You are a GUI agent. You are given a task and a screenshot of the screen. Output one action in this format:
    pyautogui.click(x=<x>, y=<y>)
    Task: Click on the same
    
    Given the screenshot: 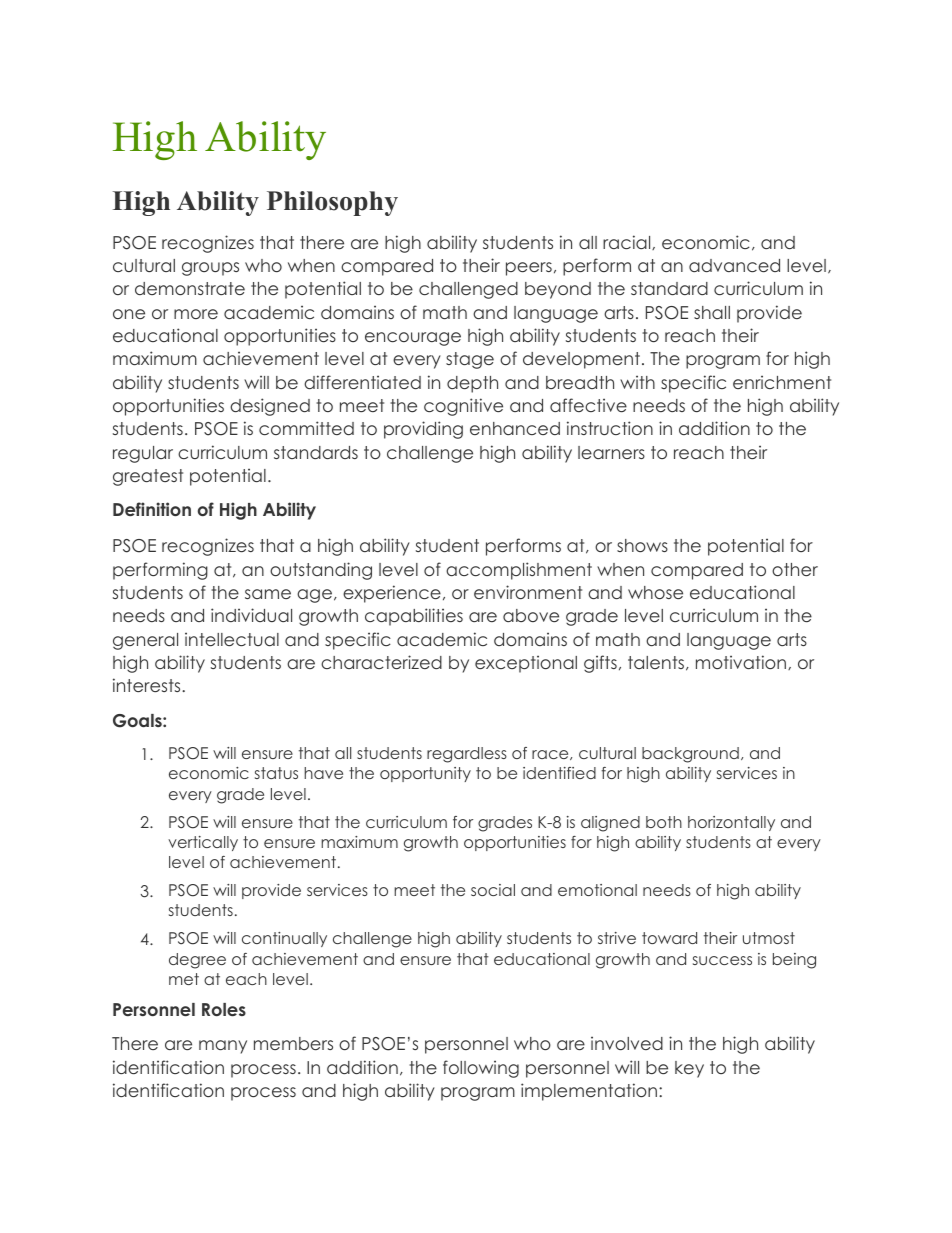 What is the action you would take?
    pyautogui.click(x=268, y=594)
